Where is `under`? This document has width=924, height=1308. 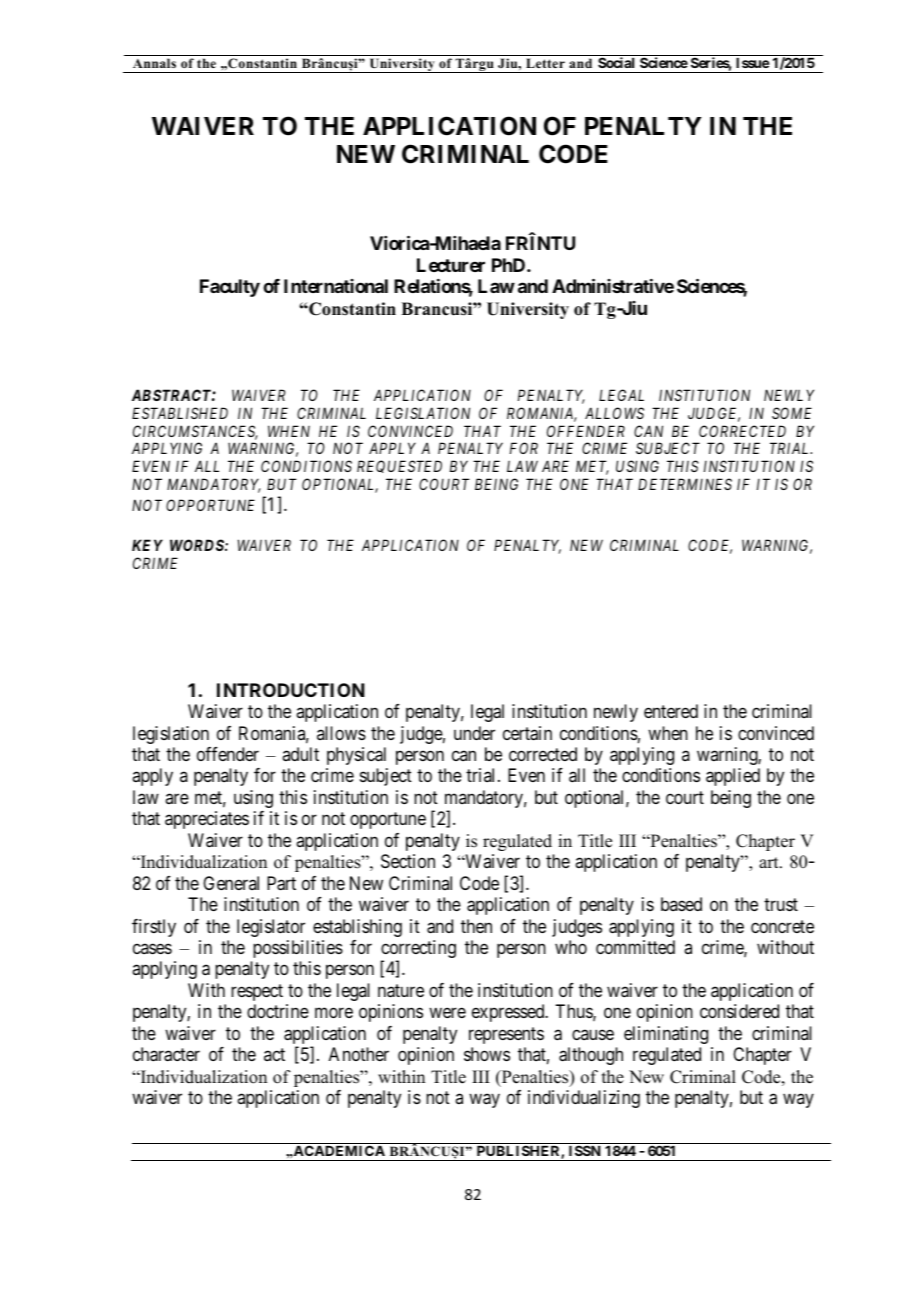 under is located at coordinates (474, 733).
